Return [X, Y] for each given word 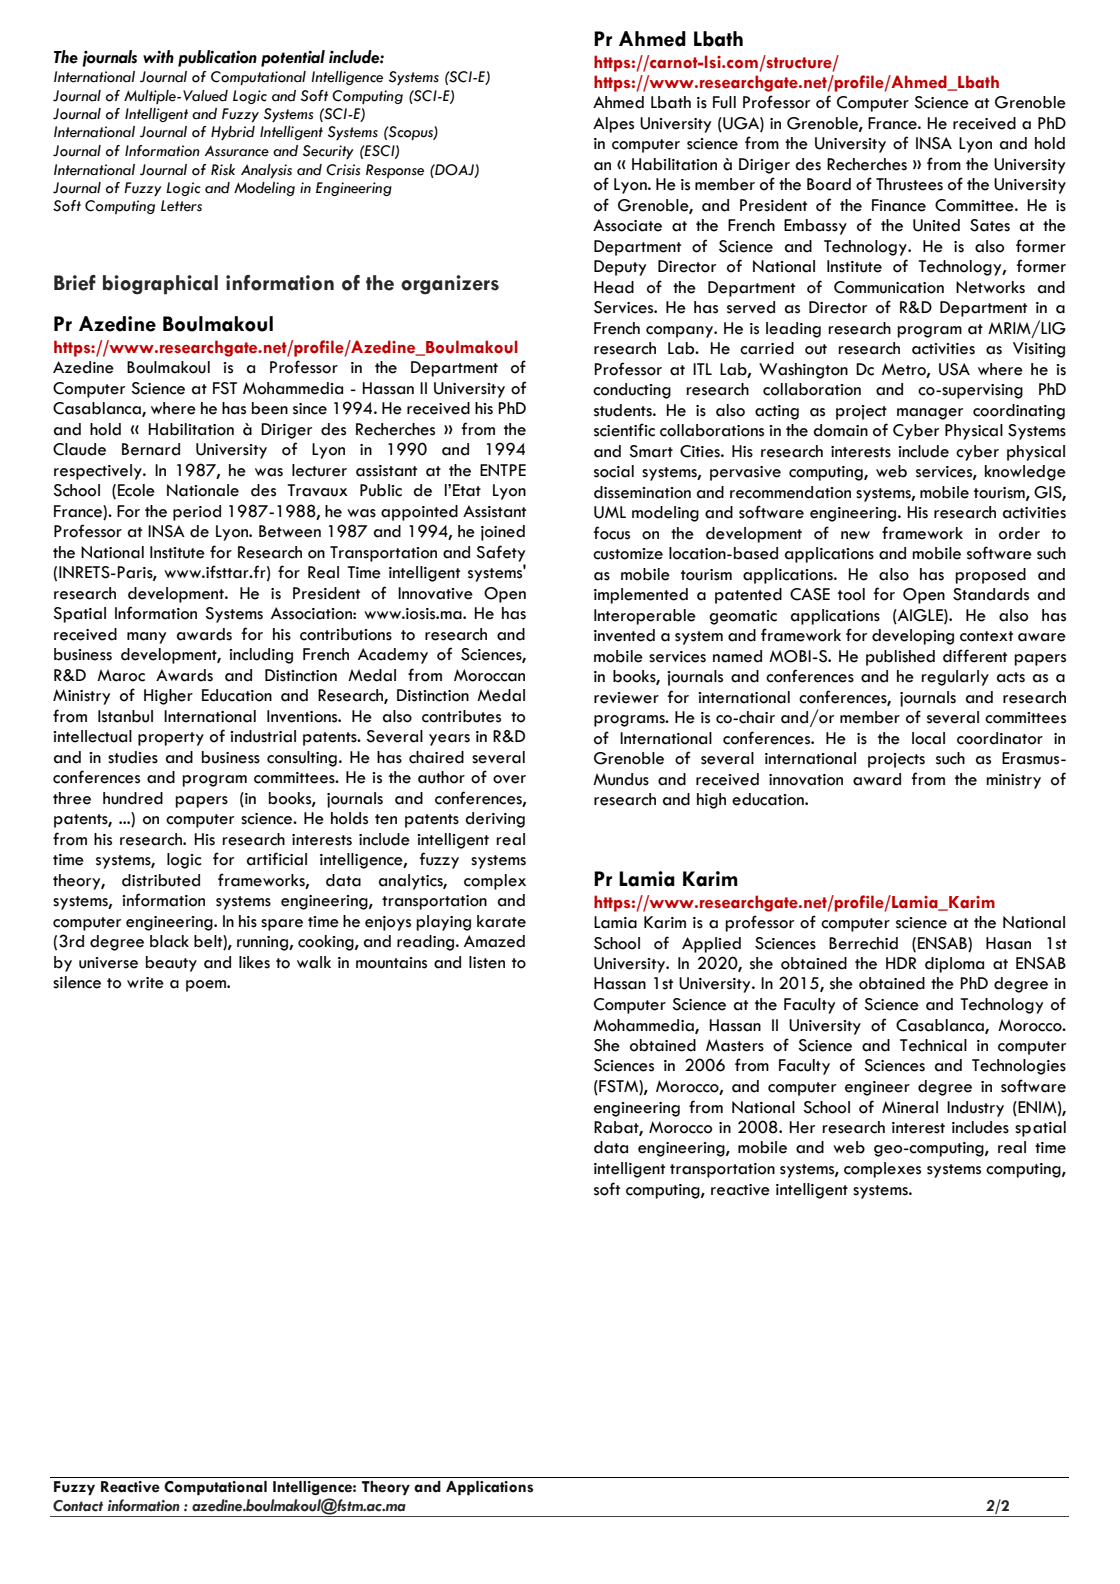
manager [930, 414]
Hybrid [233, 133]
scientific [624, 430]
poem [207, 986]
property [171, 739]
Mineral [910, 1107]
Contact [78, 1506]
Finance [899, 205]
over [509, 779]
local [928, 738]
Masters [735, 1045]
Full [724, 102]
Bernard [151, 449]
